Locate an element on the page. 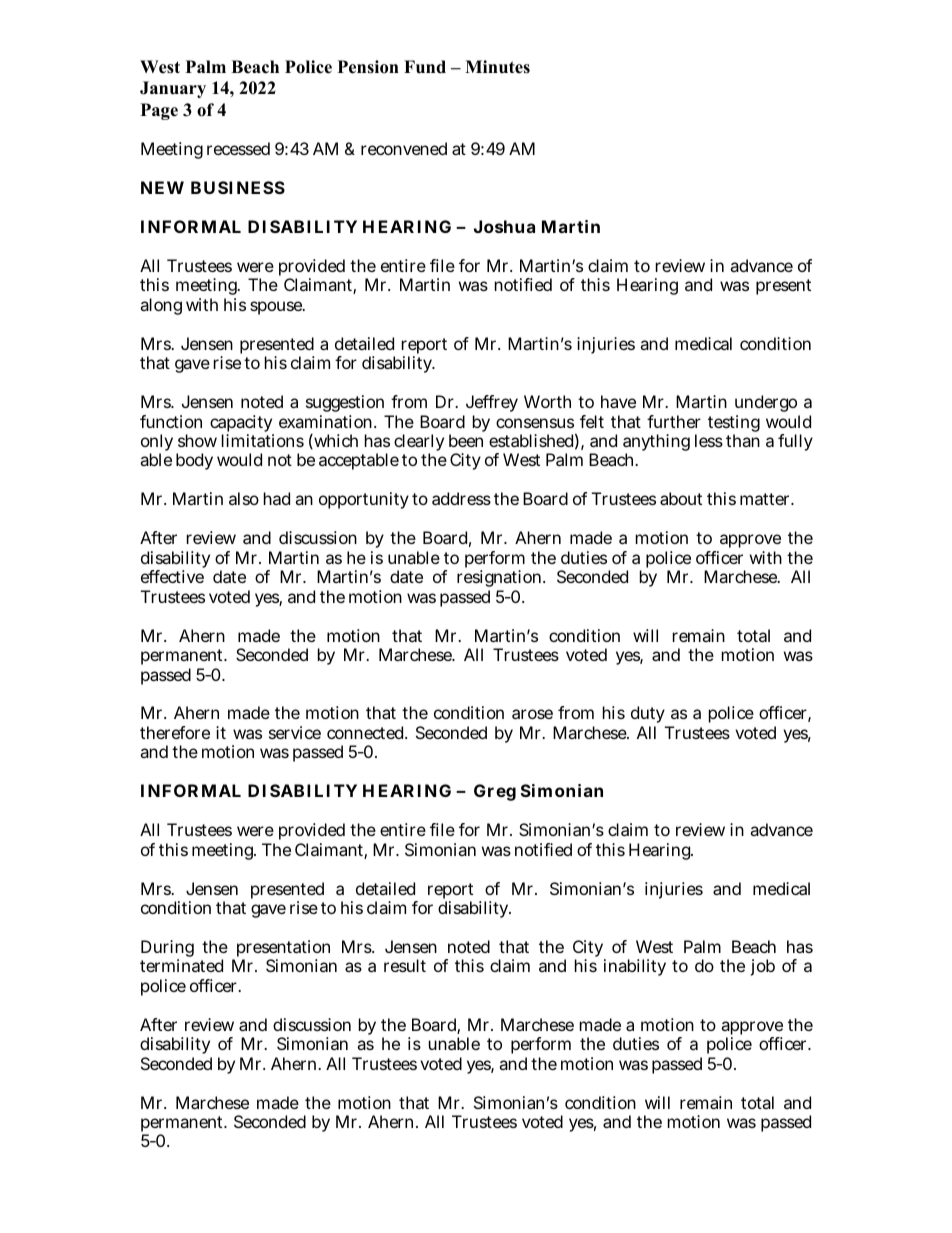 Image resolution: width=952 pixels, height=1233 pixels. about is located at coordinates (681, 498).
